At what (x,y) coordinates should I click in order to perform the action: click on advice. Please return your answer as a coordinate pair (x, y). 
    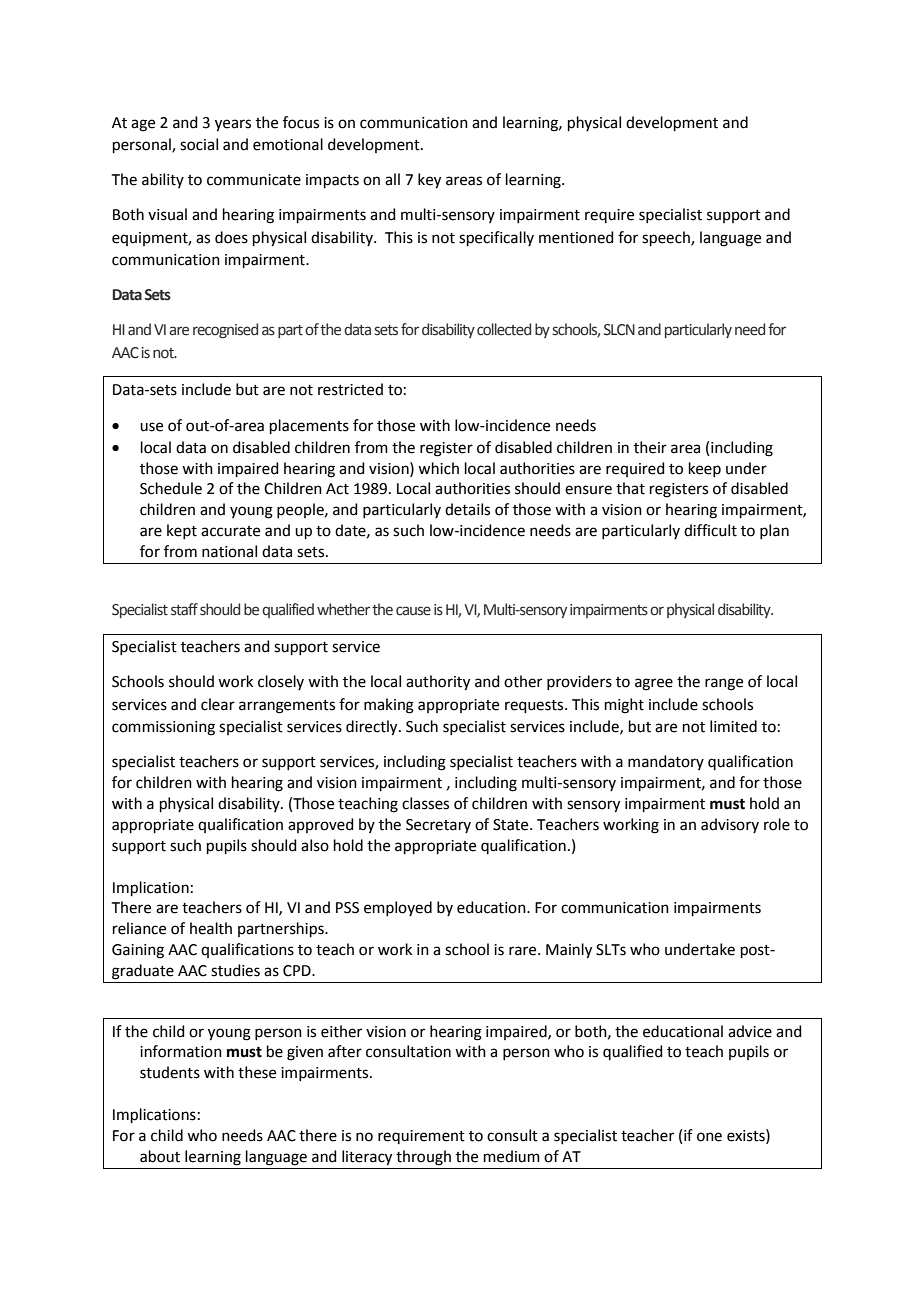
    Looking at the image, I should click on (750, 1031).
